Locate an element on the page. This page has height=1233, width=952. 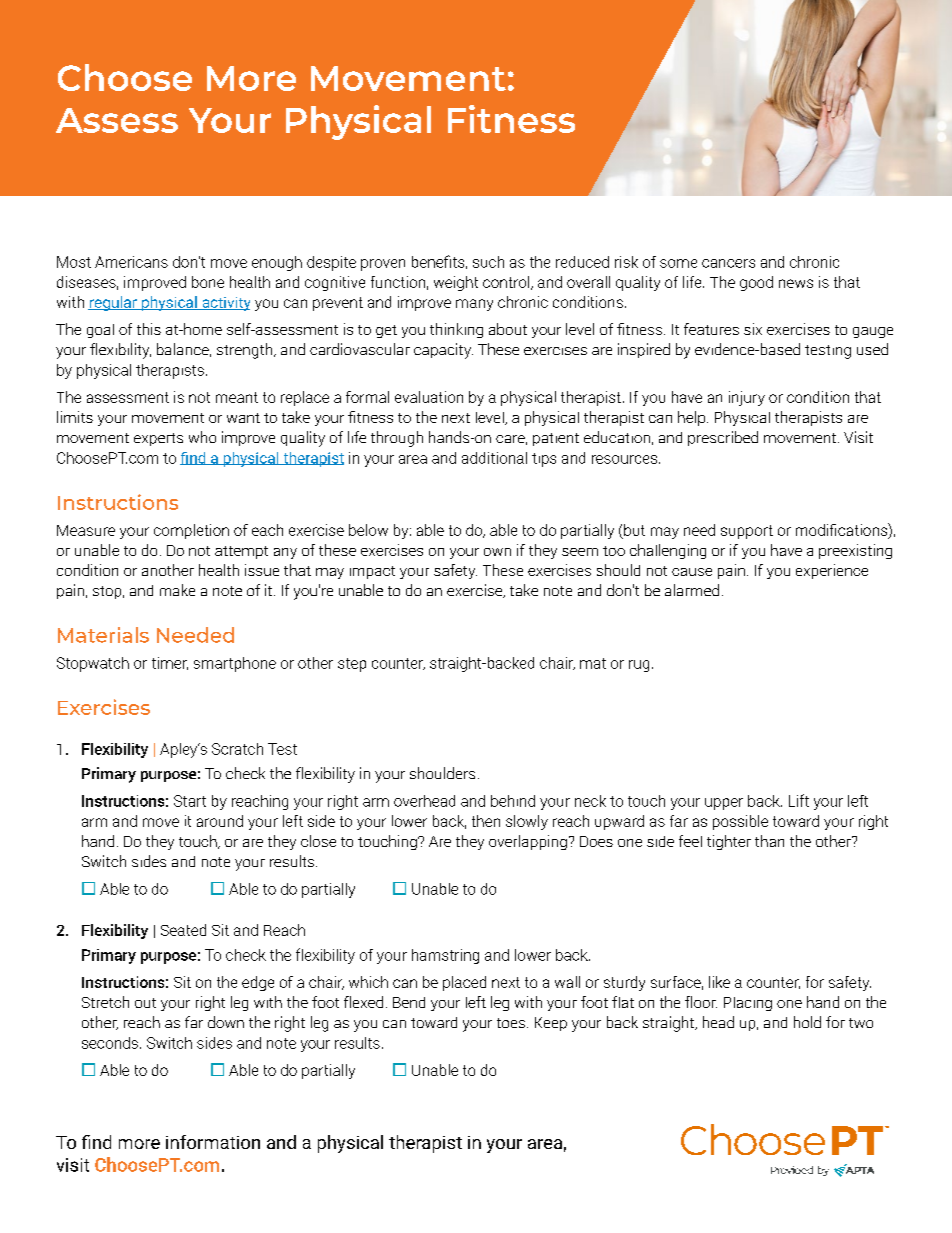
then is located at coordinates (486, 821).
